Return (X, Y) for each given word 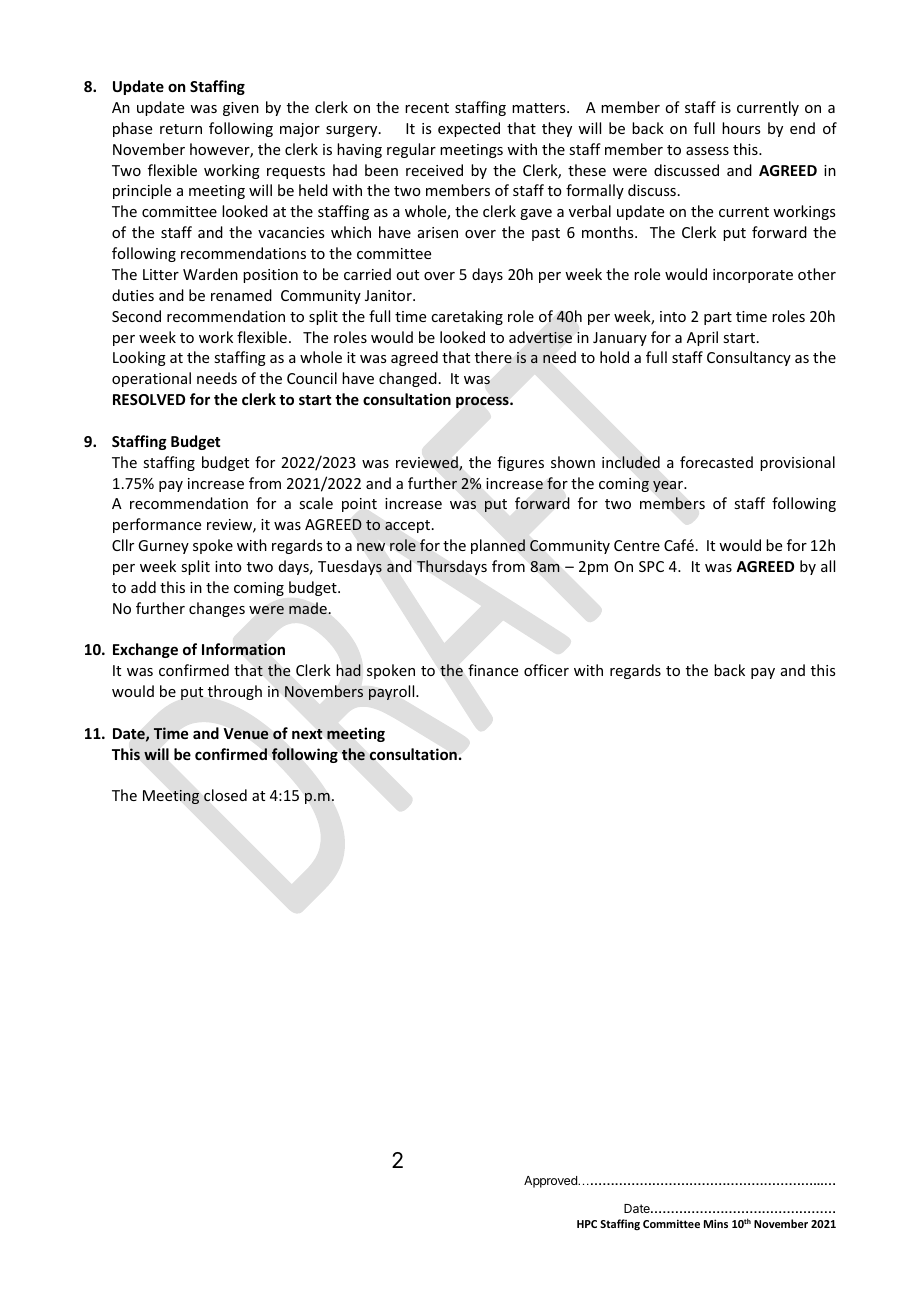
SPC (651, 566)
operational (151, 379)
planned (498, 546)
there (493, 357)
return (181, 129)
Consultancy (749, 358)
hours (741, 128)
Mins (716, 1223)
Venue (246, 733)
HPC (587, 1224)
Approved (551, 1182)
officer (546, 670)
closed (225, 795)
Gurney (163, 547)
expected (469, 129)
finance (493, 670)
